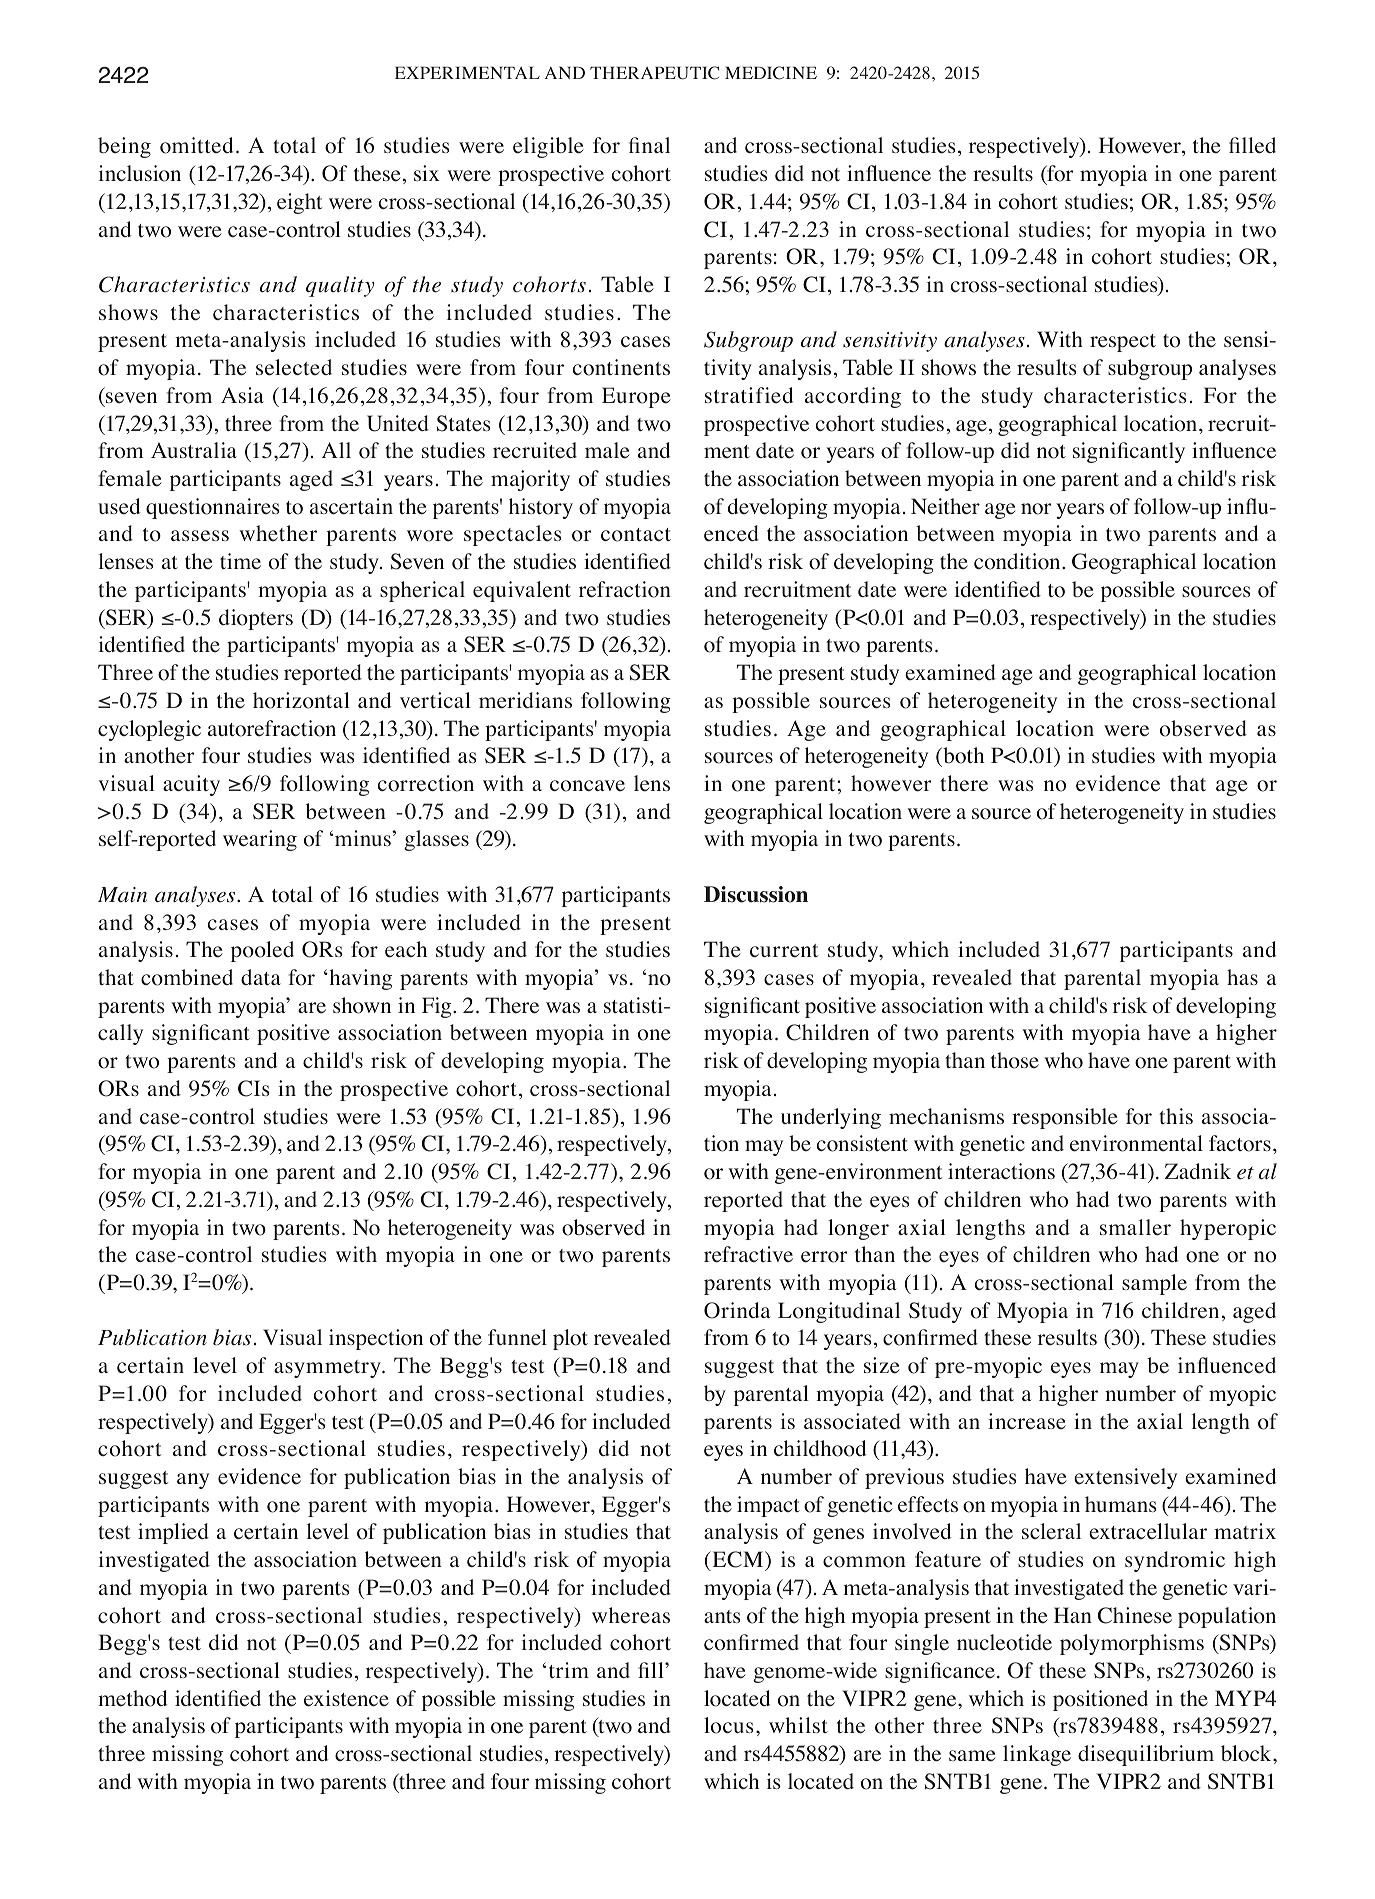 This page has width=1375, height=1899. Describe the element at coordinates (262, 951) in the page. I see `pooled` at that location.
